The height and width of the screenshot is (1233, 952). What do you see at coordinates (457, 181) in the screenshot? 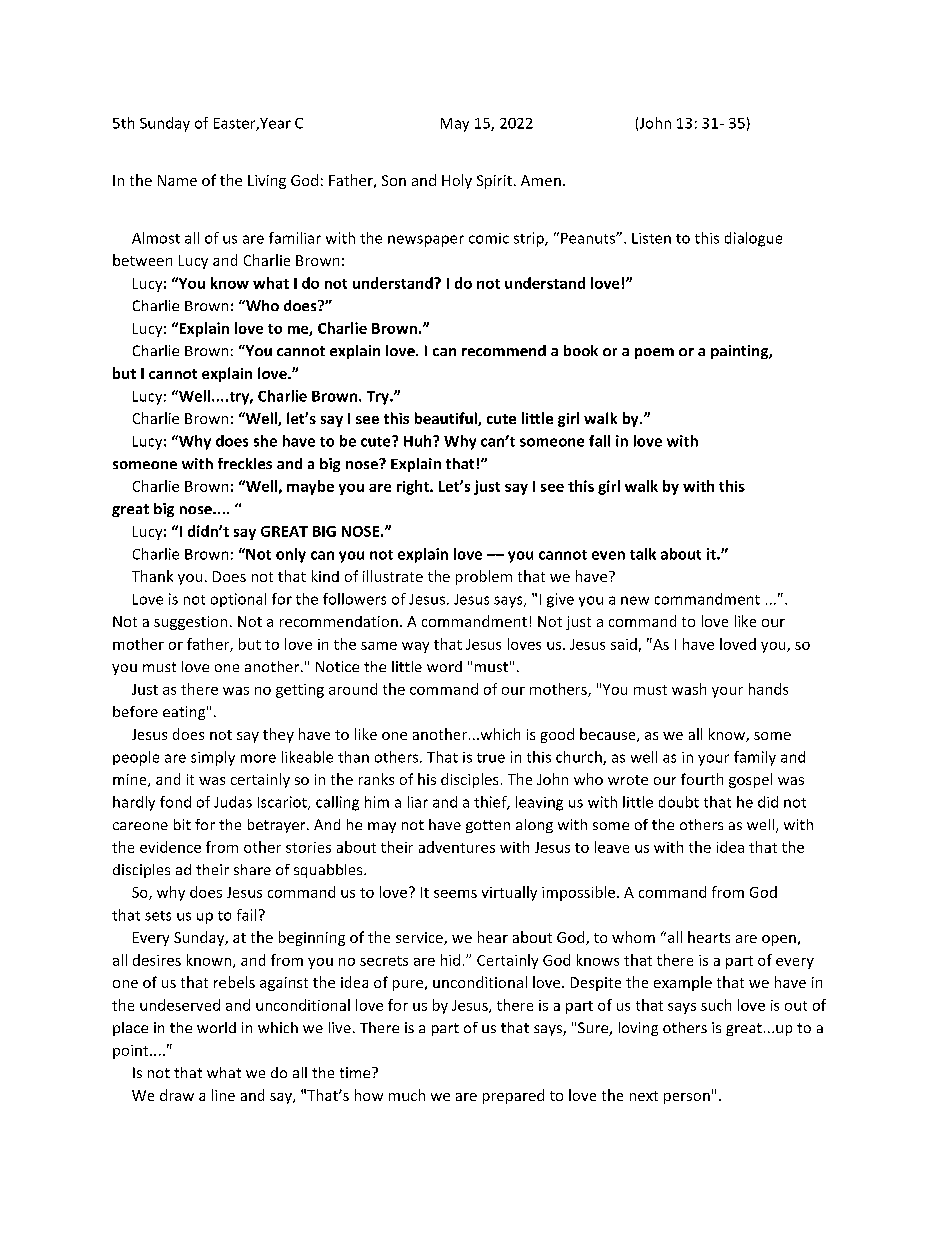
I see `Holy` at bounding box center [457, 181].
